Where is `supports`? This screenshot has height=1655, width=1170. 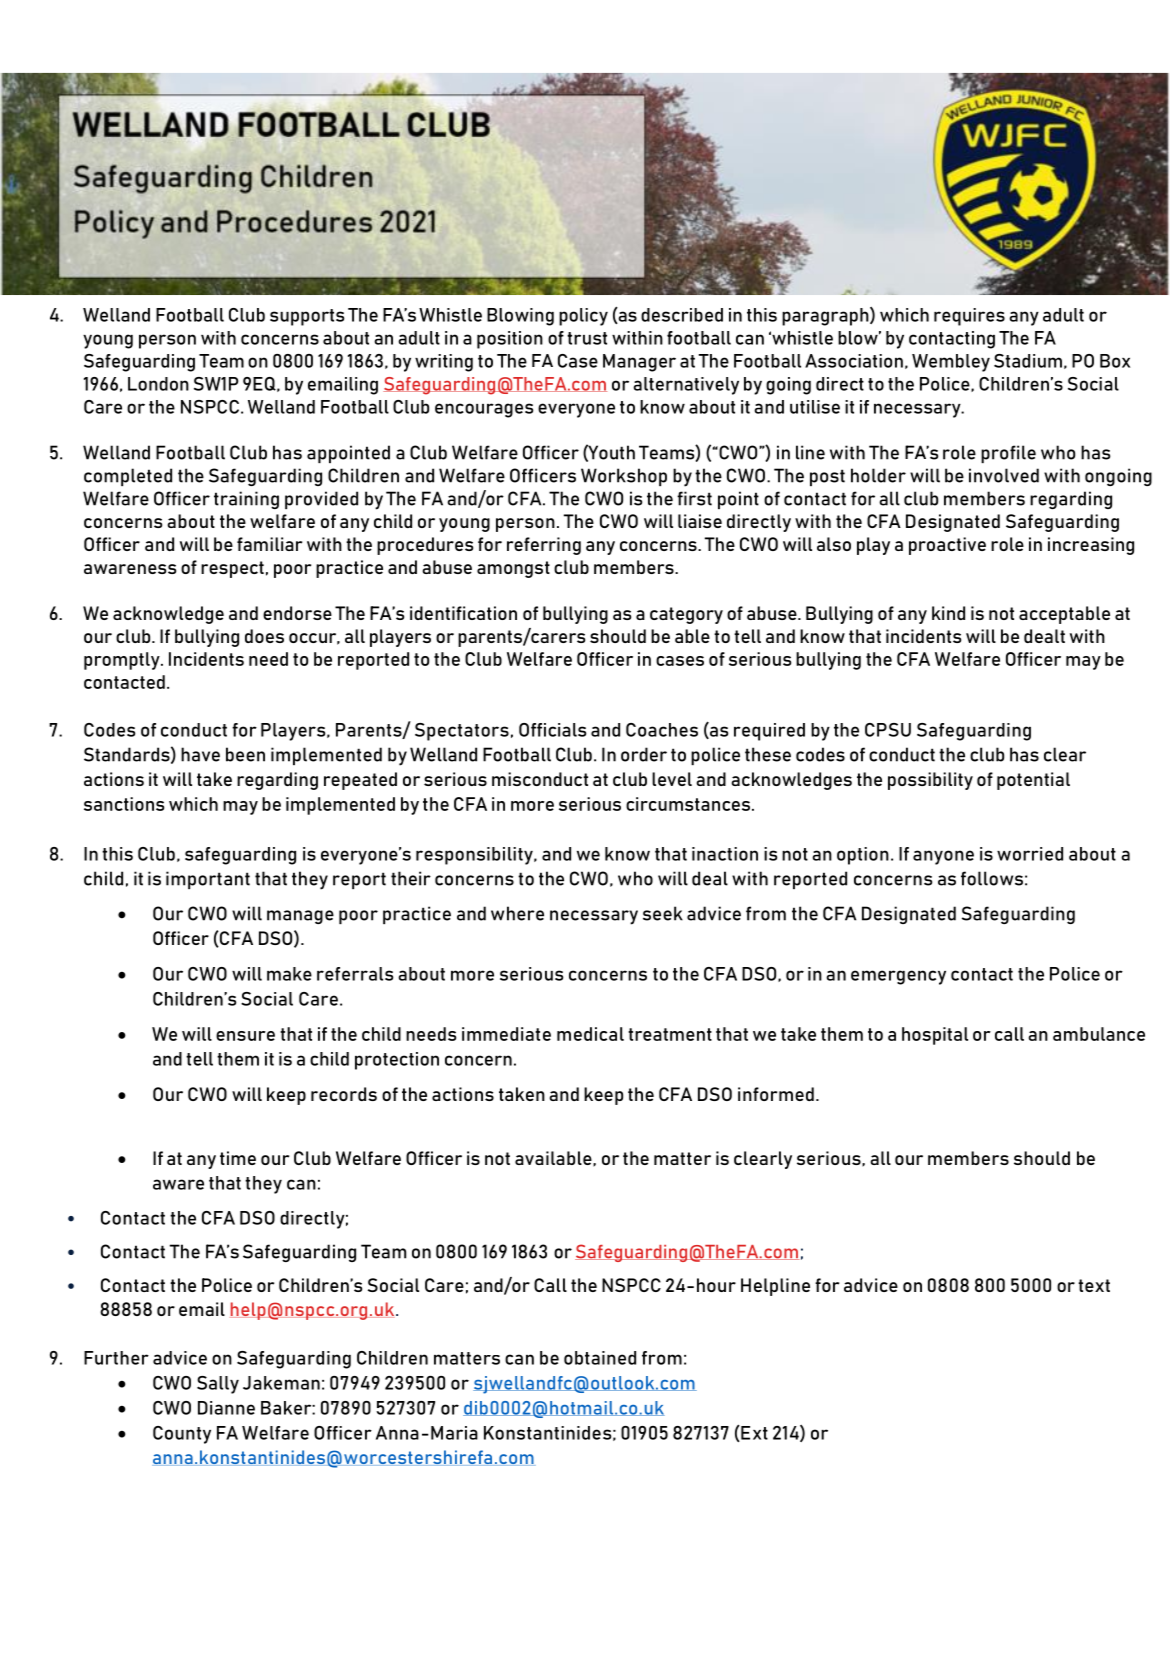 supports is located at coordinates (307, 317).
